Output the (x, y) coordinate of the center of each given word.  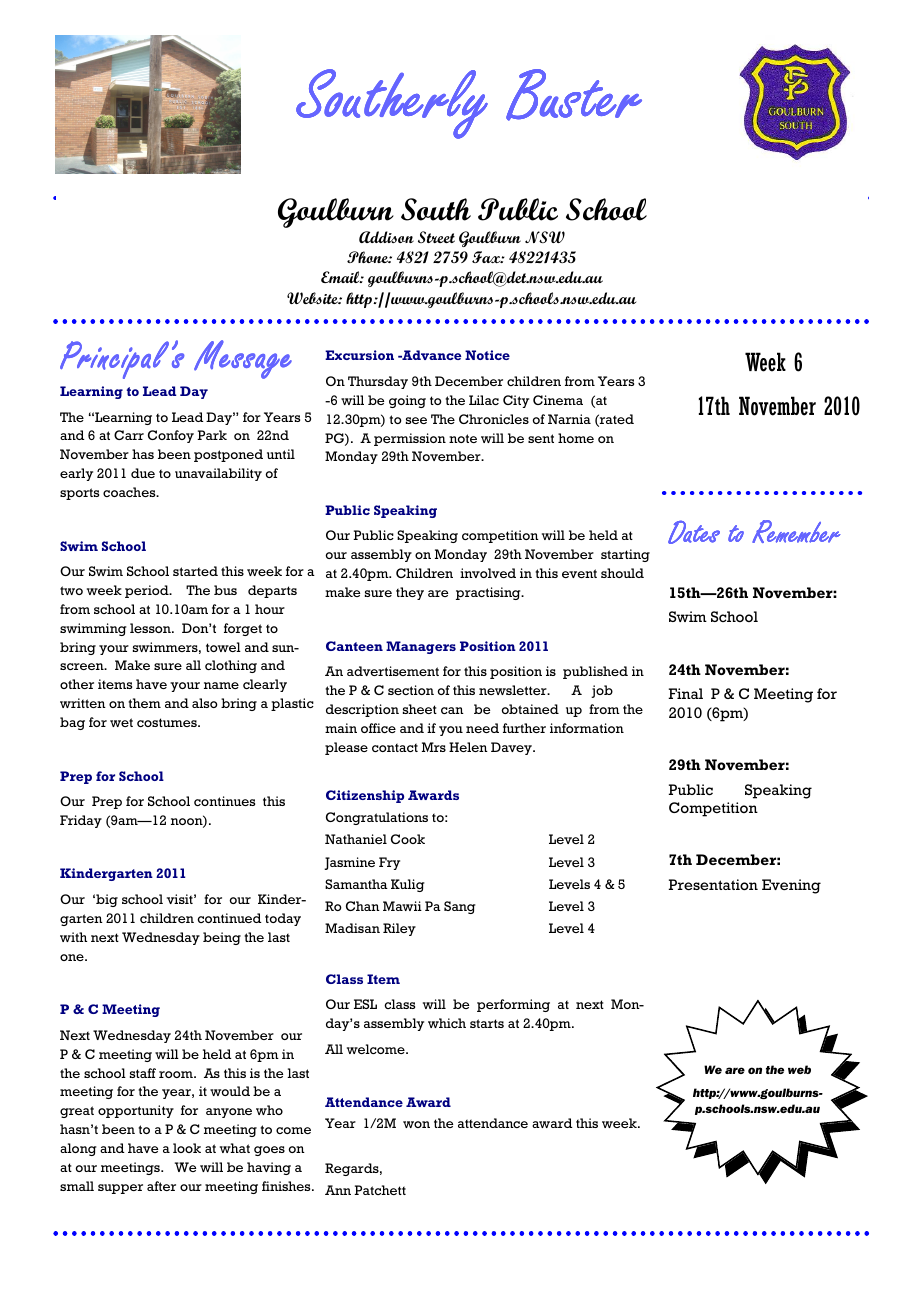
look (187, 1148)
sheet (420, 709)
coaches (130, 492)
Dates (694, 532)
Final (685, 693)
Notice (487, 355)
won (416, 1124)
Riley (399, 929)
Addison (386, 237)
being (222, 938)
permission (410, 439)
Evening (791, 886)
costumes (168, 722)
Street (436, 237)
